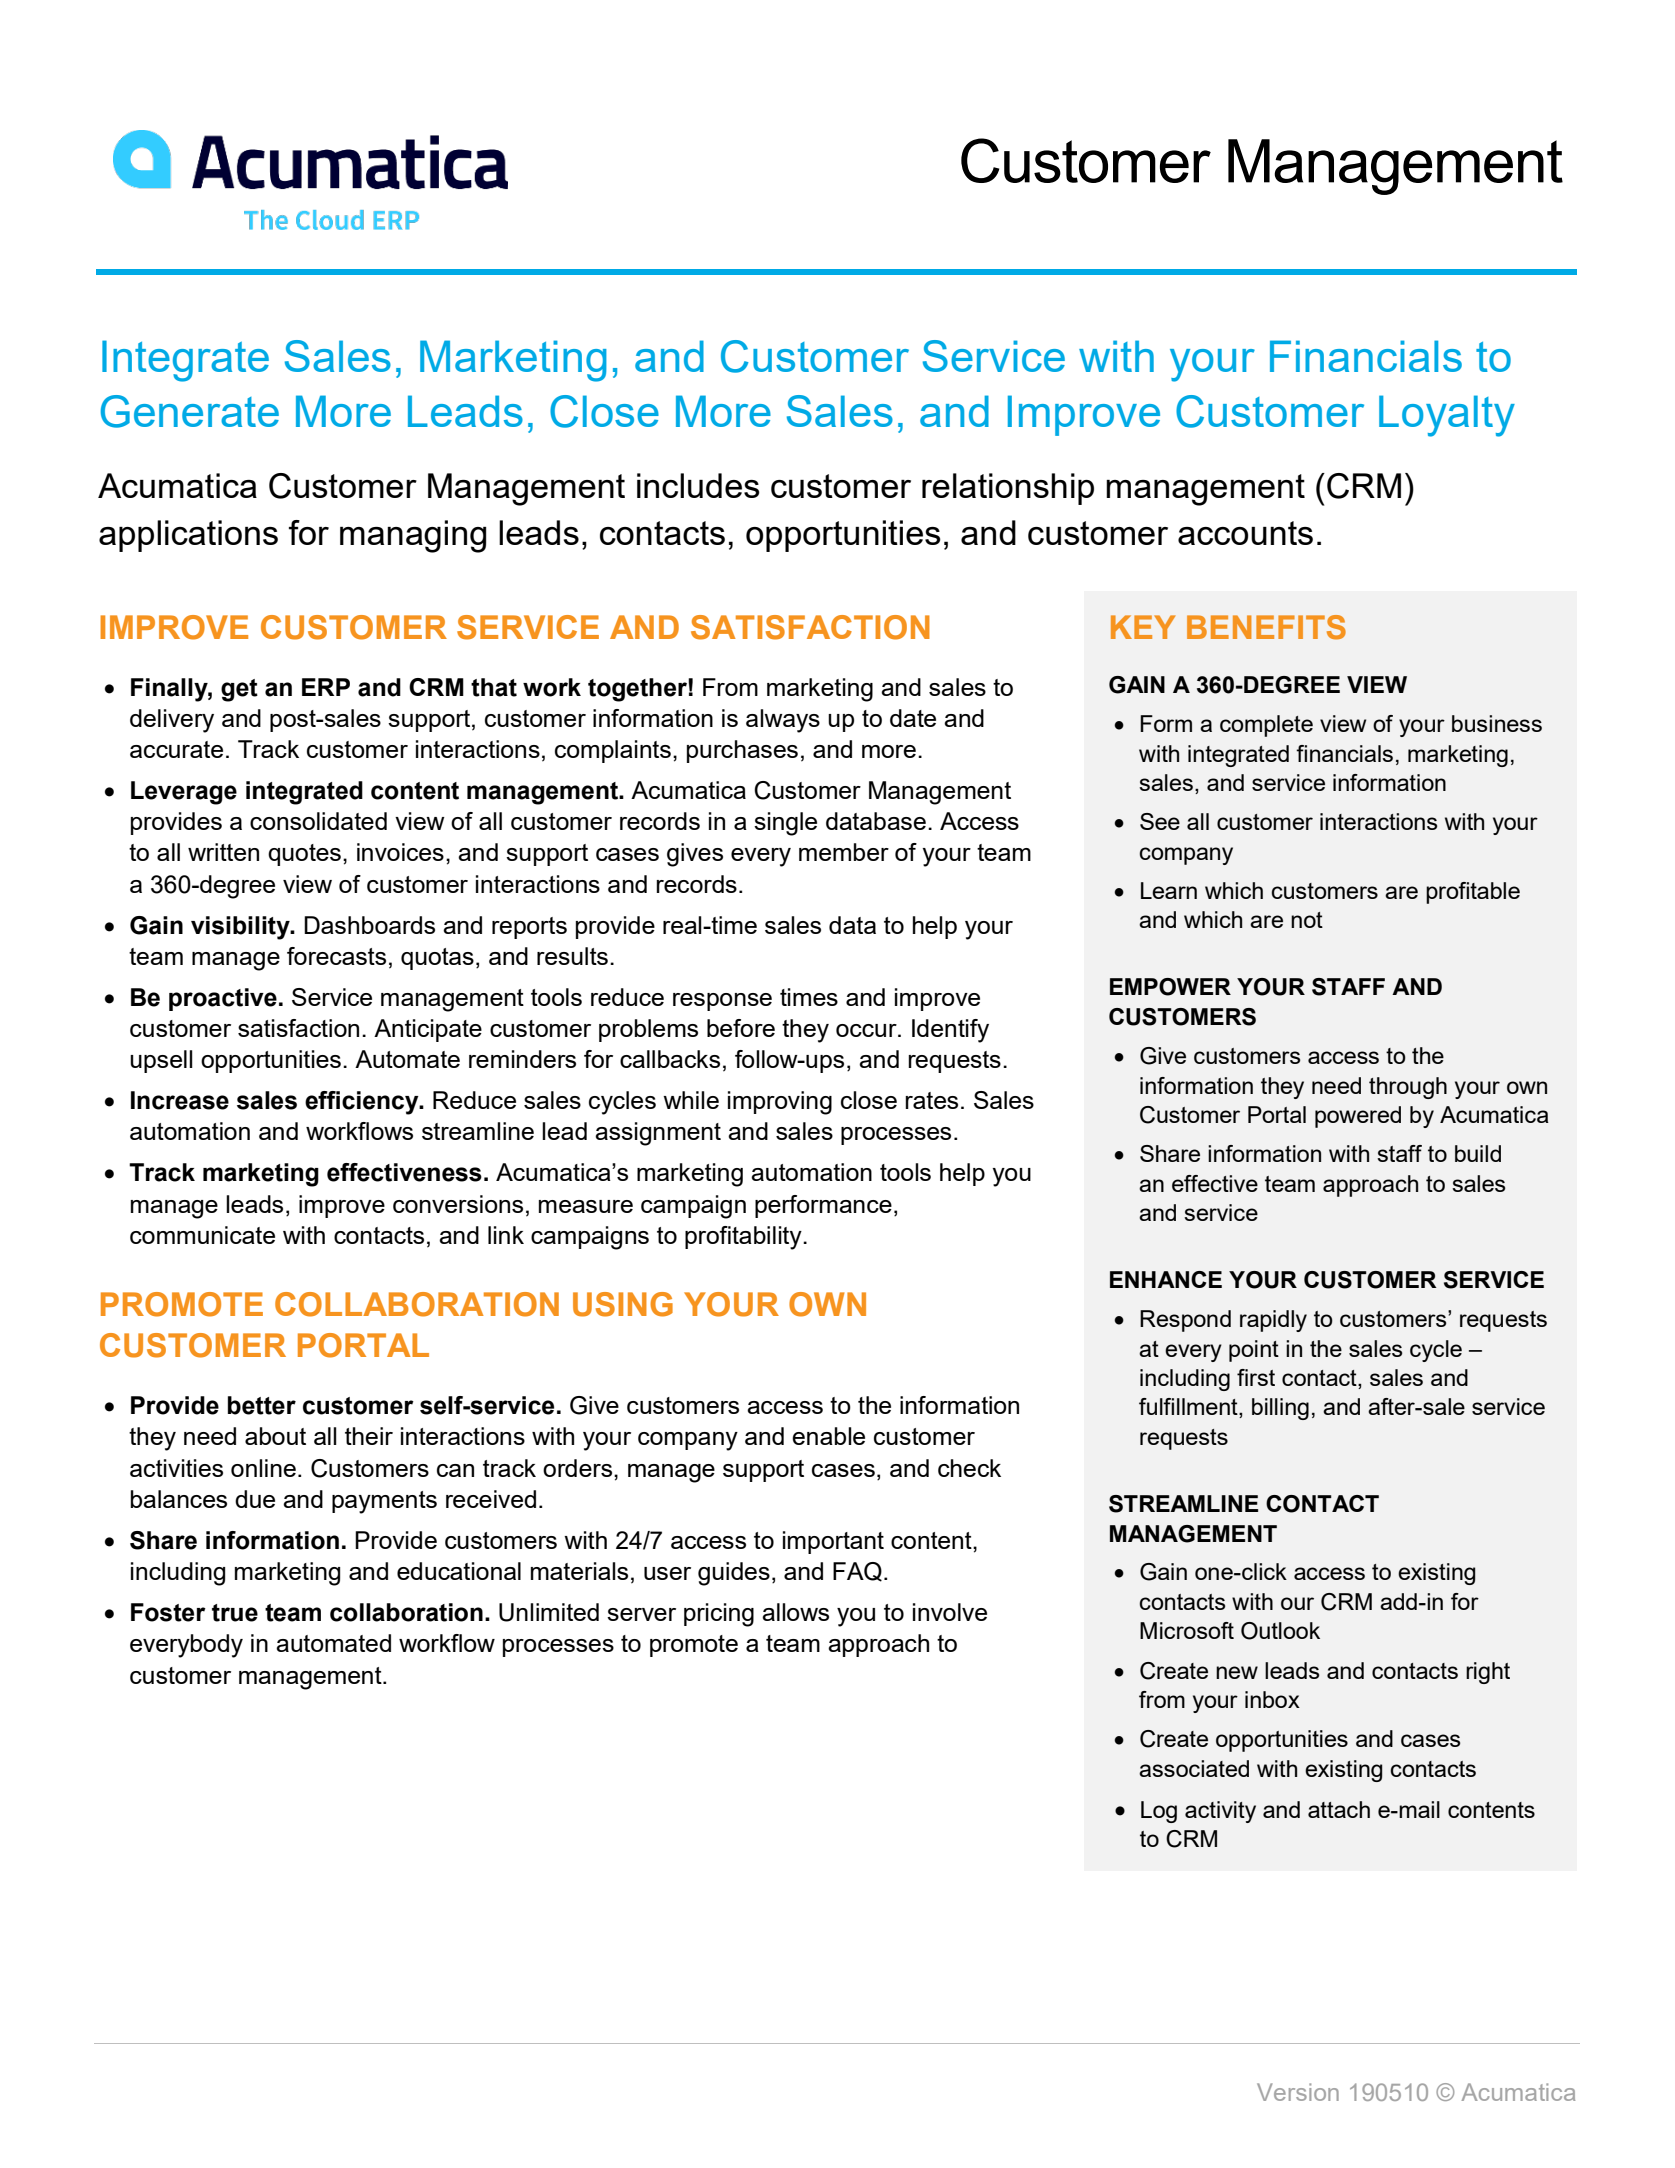  Describe the element at coordinates (828, 1436) in the screenshot. I see `enable` at that location.
